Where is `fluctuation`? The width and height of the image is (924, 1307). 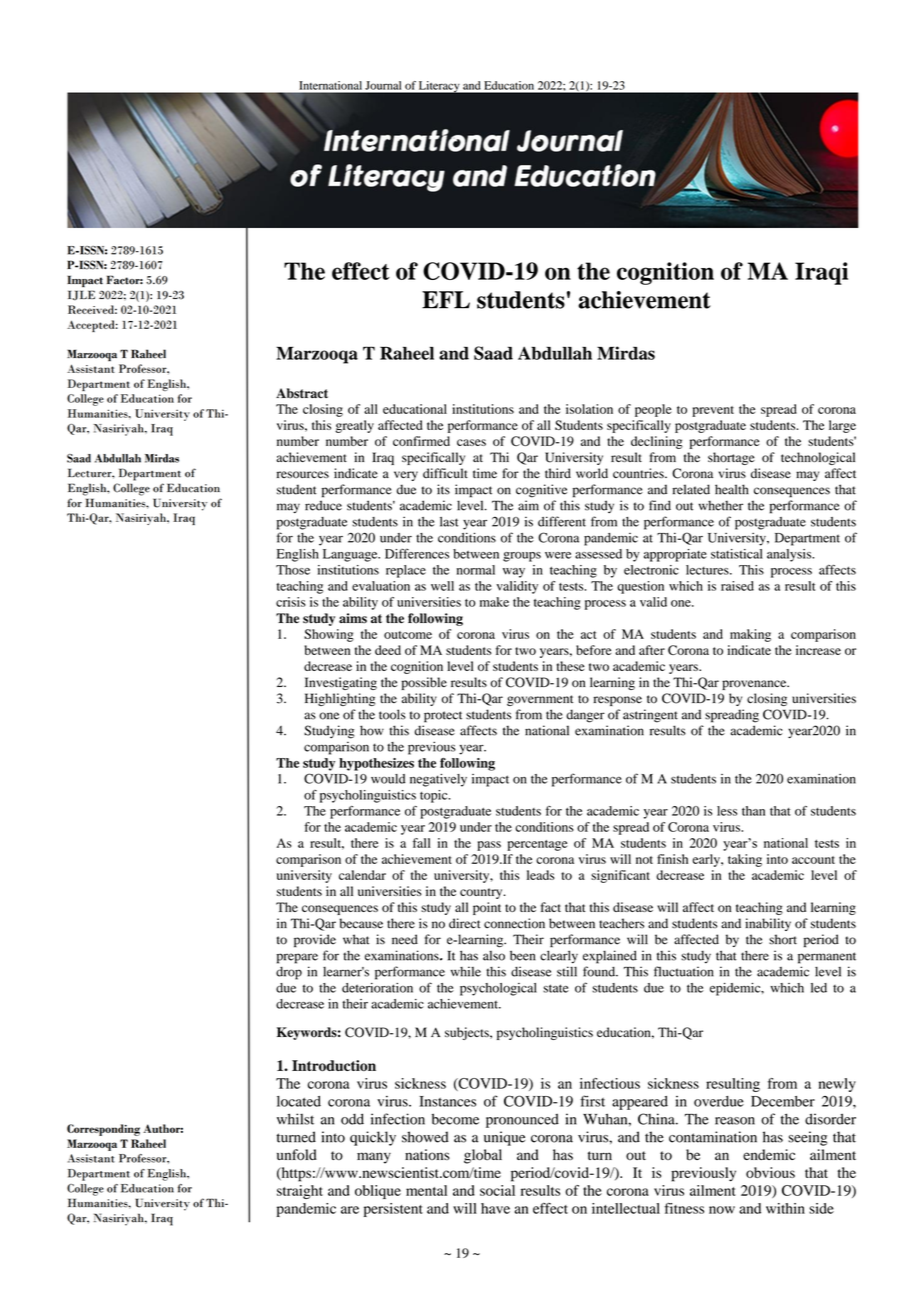
fluctuation is located at coordinates (684, 971).
